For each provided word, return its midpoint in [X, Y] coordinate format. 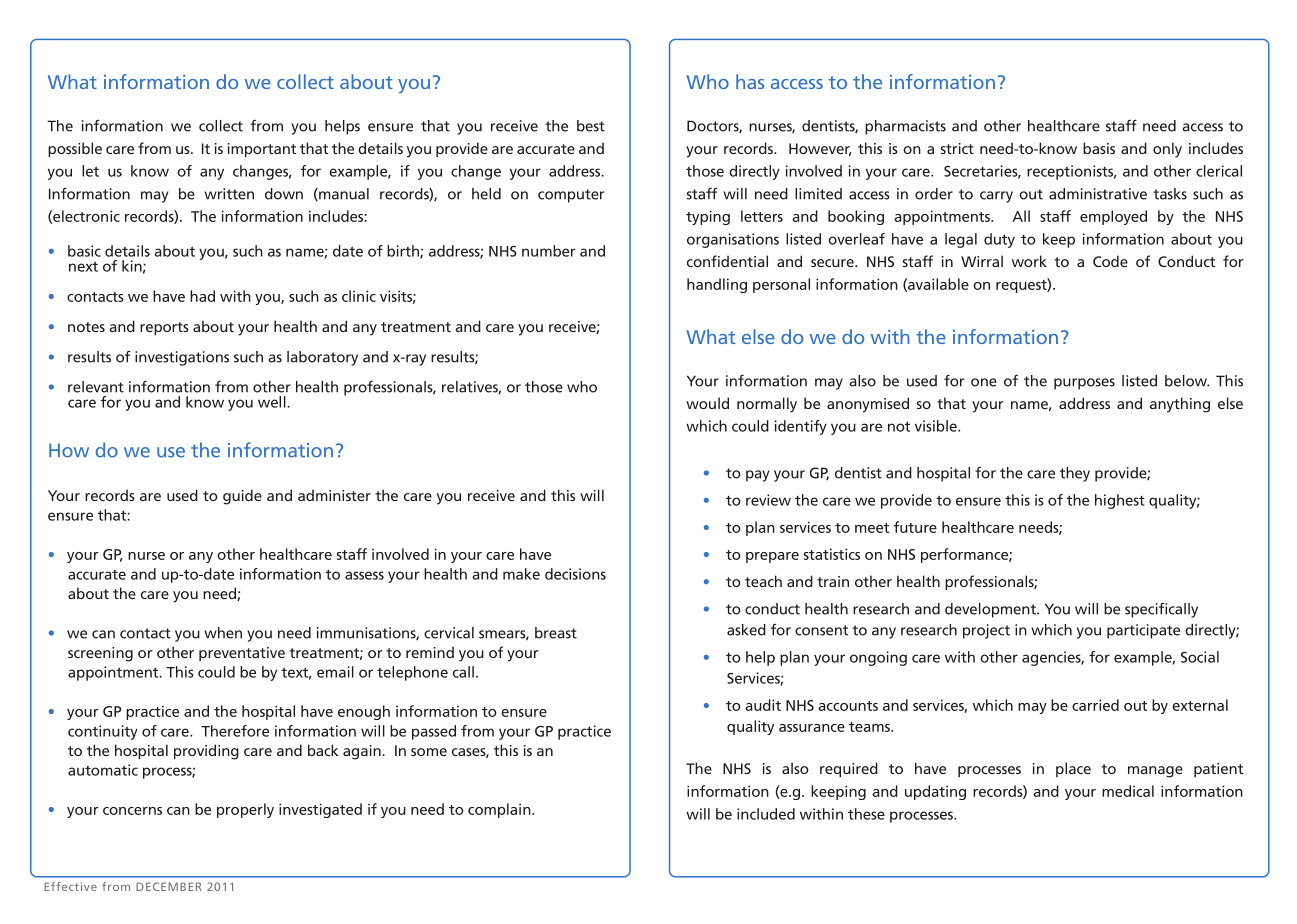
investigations [182, 358]
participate [1143, 631]
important [262, 150]
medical [1128, 791]
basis [1099, 148]
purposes [1084, 384]
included [766, 814]
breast [556, 633]
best [591, 126]
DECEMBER [169, 886]
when [223, 633]
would [707, 403]
